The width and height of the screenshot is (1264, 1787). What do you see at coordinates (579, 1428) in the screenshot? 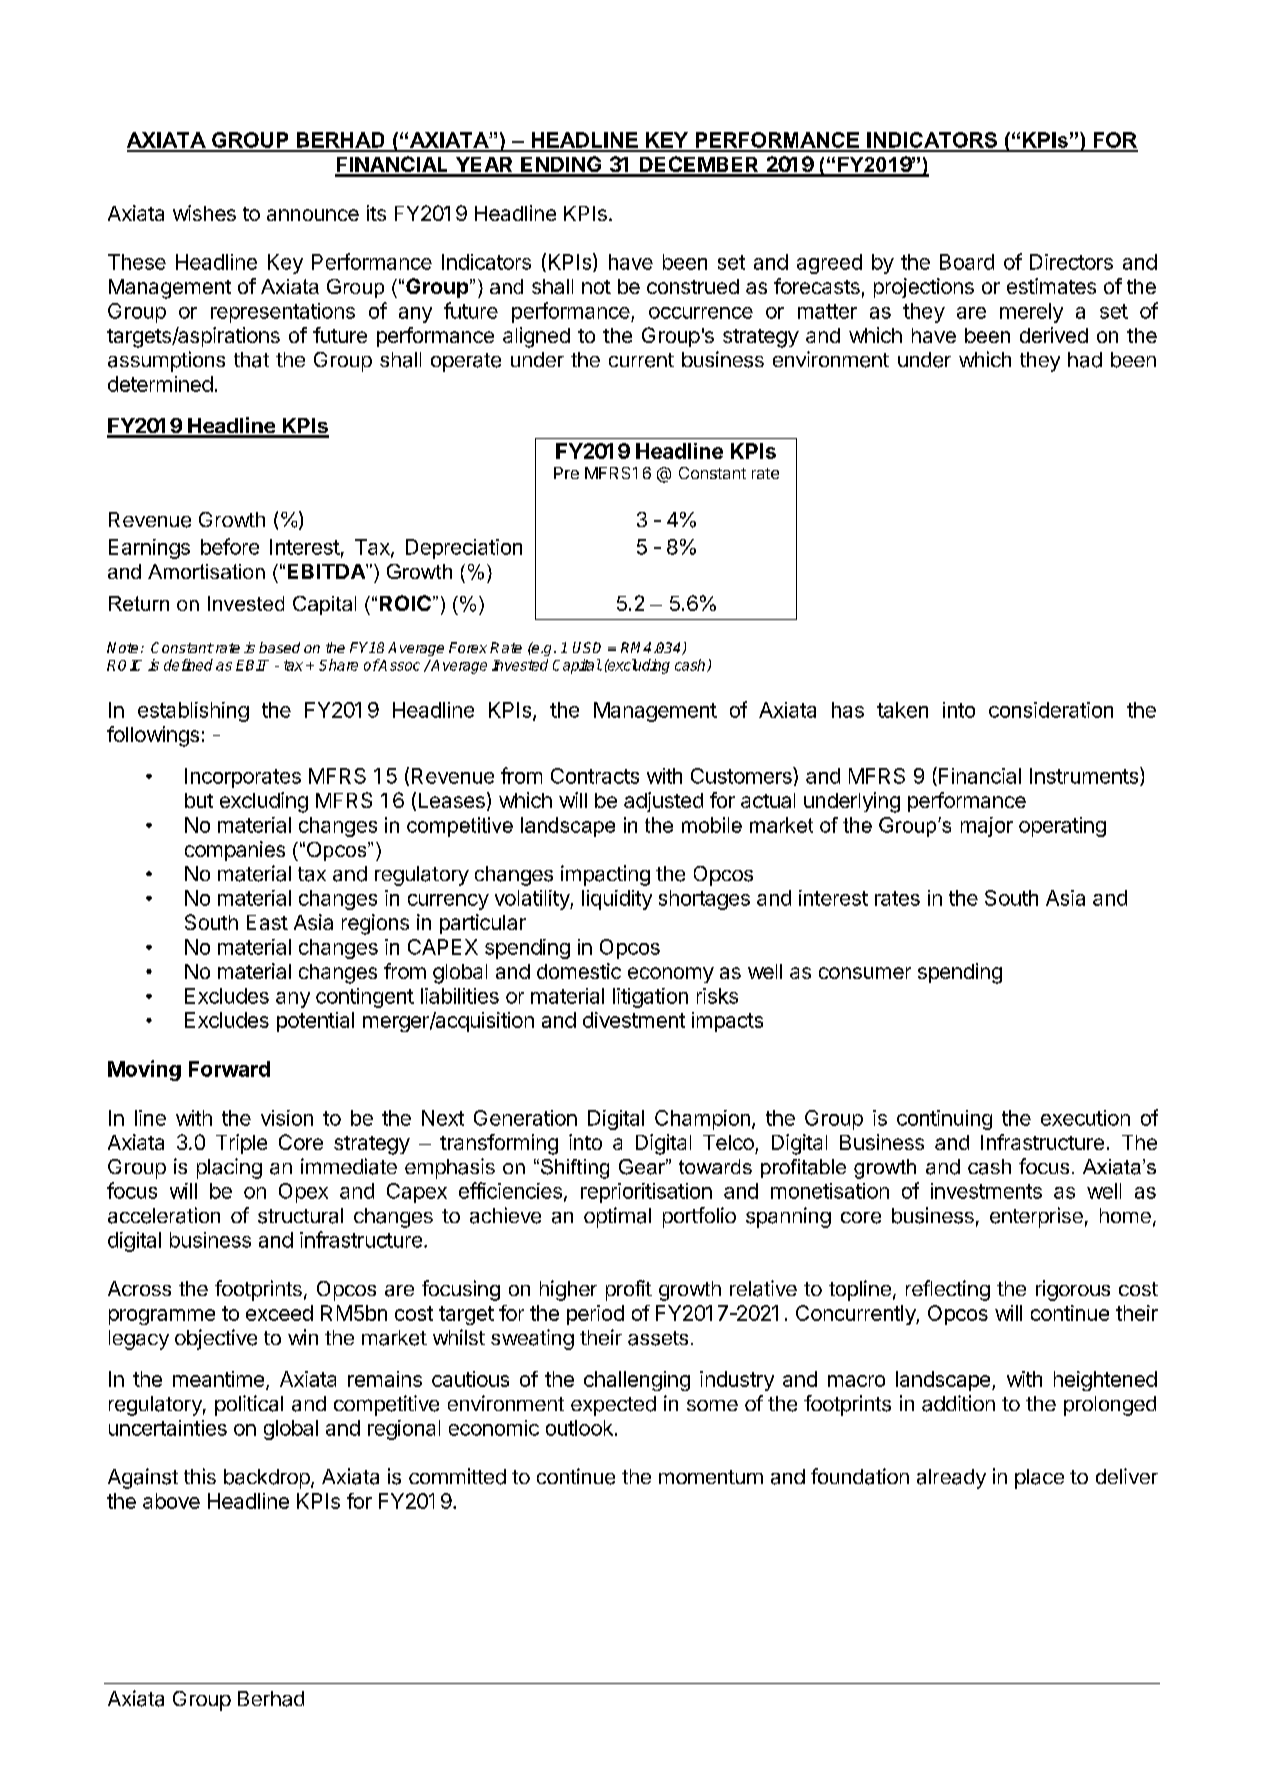
I see `outlook` at bounding box center [579, 1428].
